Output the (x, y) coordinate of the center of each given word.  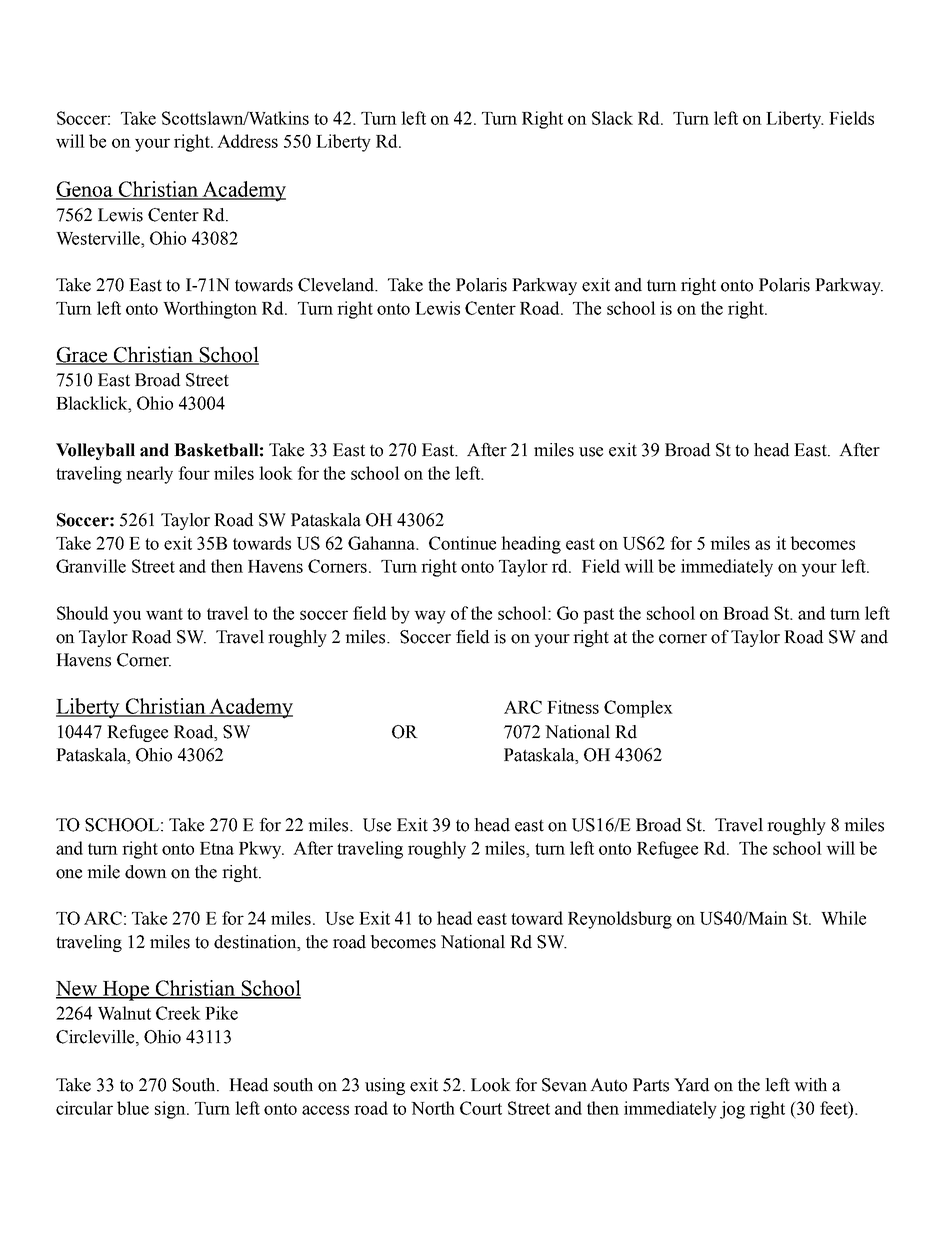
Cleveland (337, 285)
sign (171, 1110)
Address (247, 141)
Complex (638, 709)
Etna (217, 848)
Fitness (573, 707)
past (598, 616)
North (433, 1108)
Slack (612, 118)
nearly (149, 475)
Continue (462, 543)
